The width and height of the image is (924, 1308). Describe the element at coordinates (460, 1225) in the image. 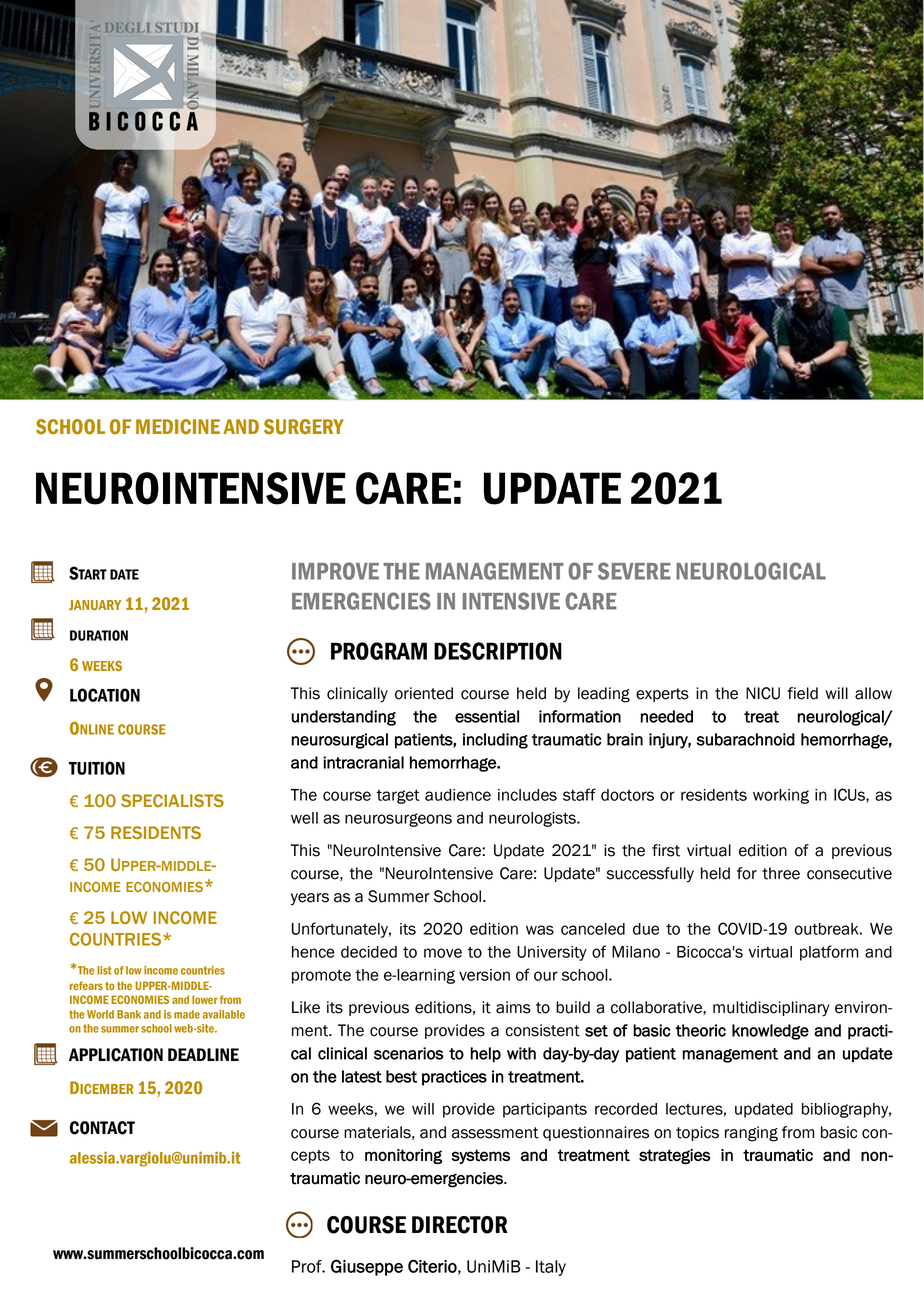

I see `DIRECTOR` at that location.
